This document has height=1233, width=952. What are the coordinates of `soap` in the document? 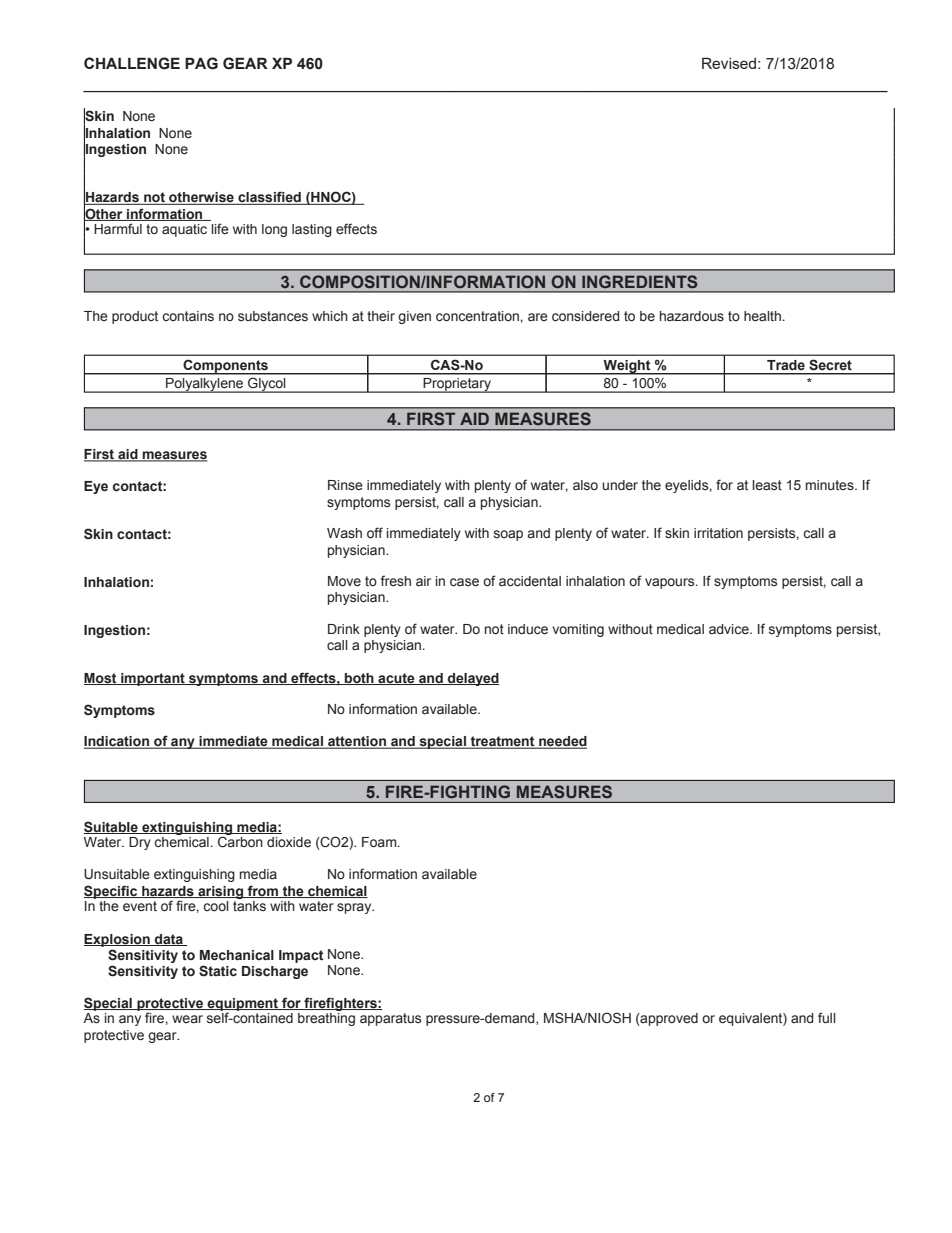 It's located at (508, 535).
